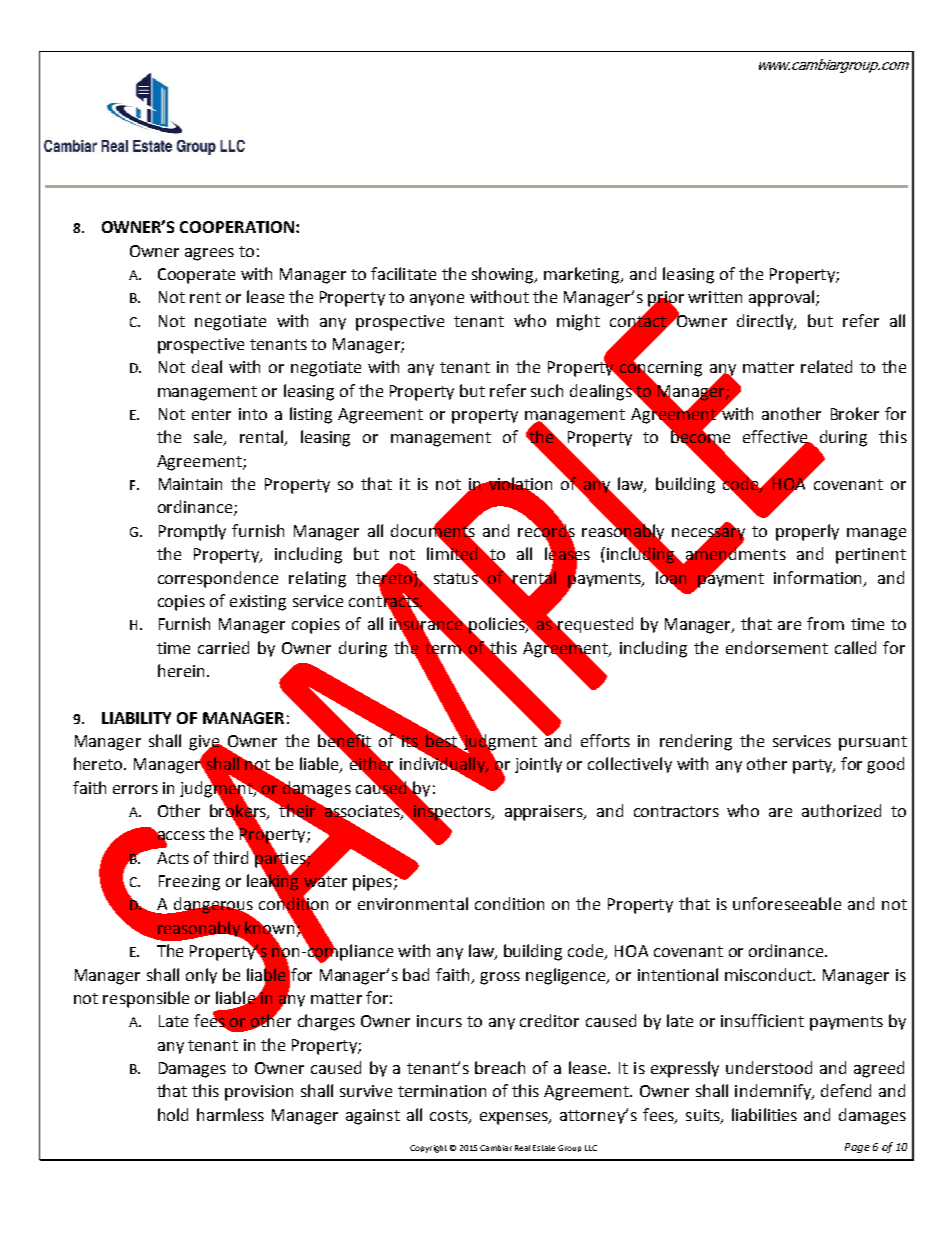 Image resolution: width=952 pixels, height=1233 pixels. Describe the element at coordinates (192, 532) in the screenshot. I see `Promptly` at that location.
